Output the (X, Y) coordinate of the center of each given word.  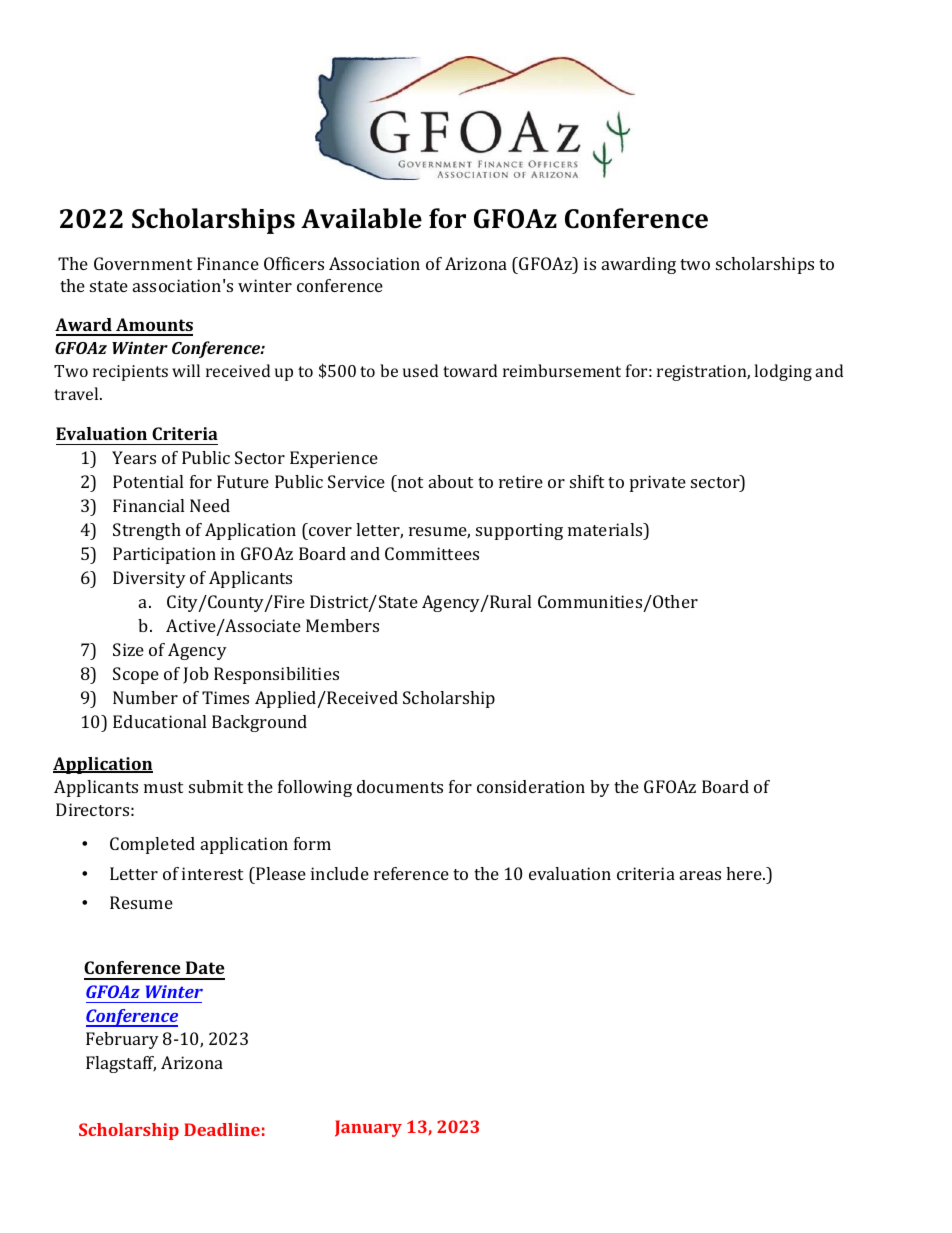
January (368, 1128)
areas (700, 875)
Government (143, 263)
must (163, 787)
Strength (147, 531)
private (658, 483)
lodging (783, 372)
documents (400, 786)
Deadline (222, 1129)
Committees (432, 553)
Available (361, 218)
